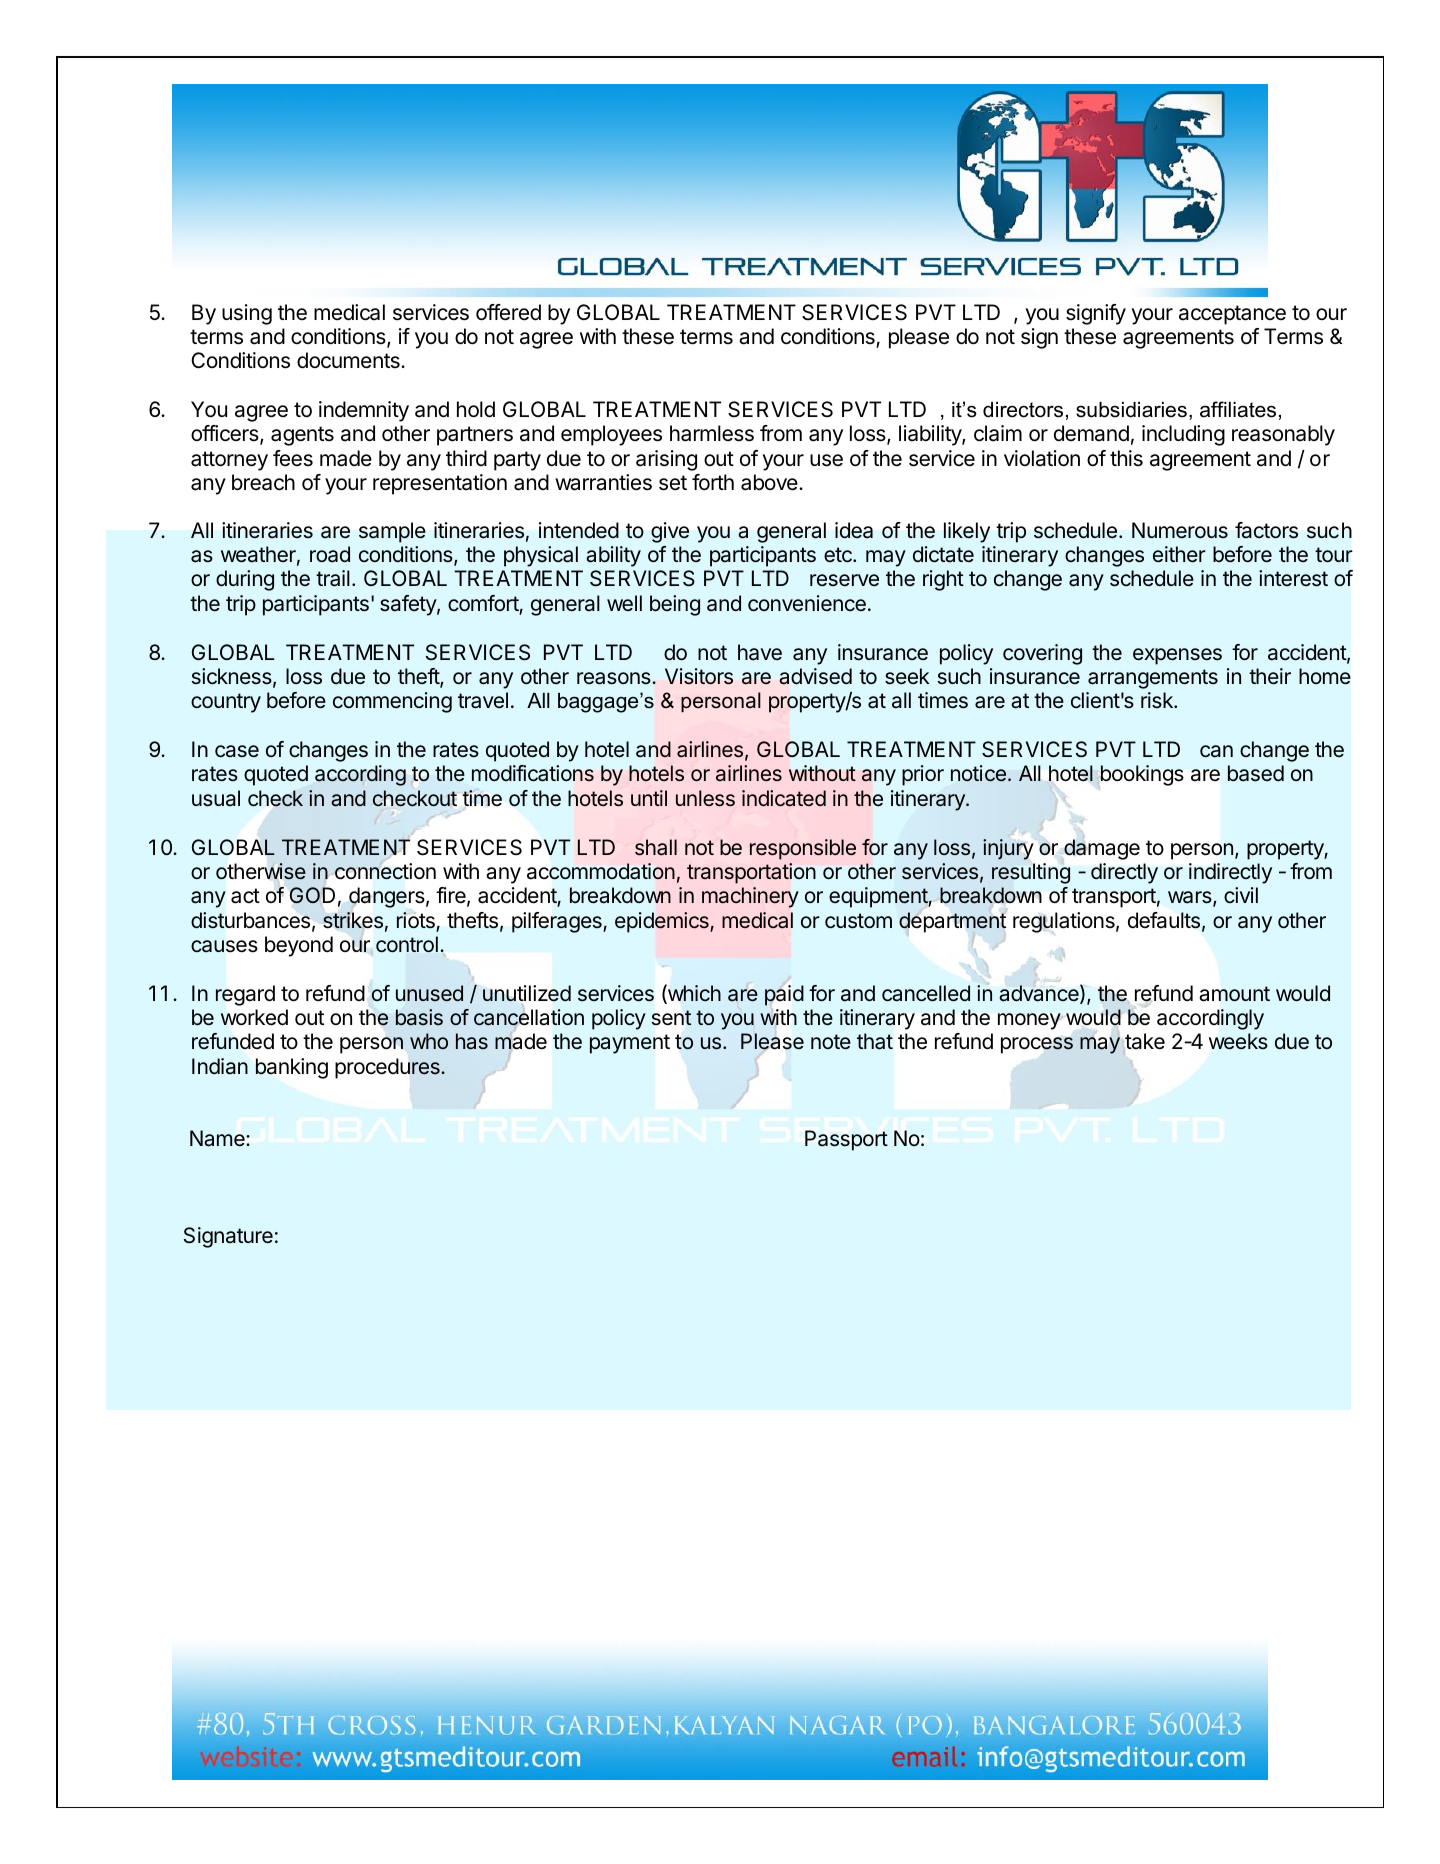  I want to click on acceptance, so click(1232, 315).
